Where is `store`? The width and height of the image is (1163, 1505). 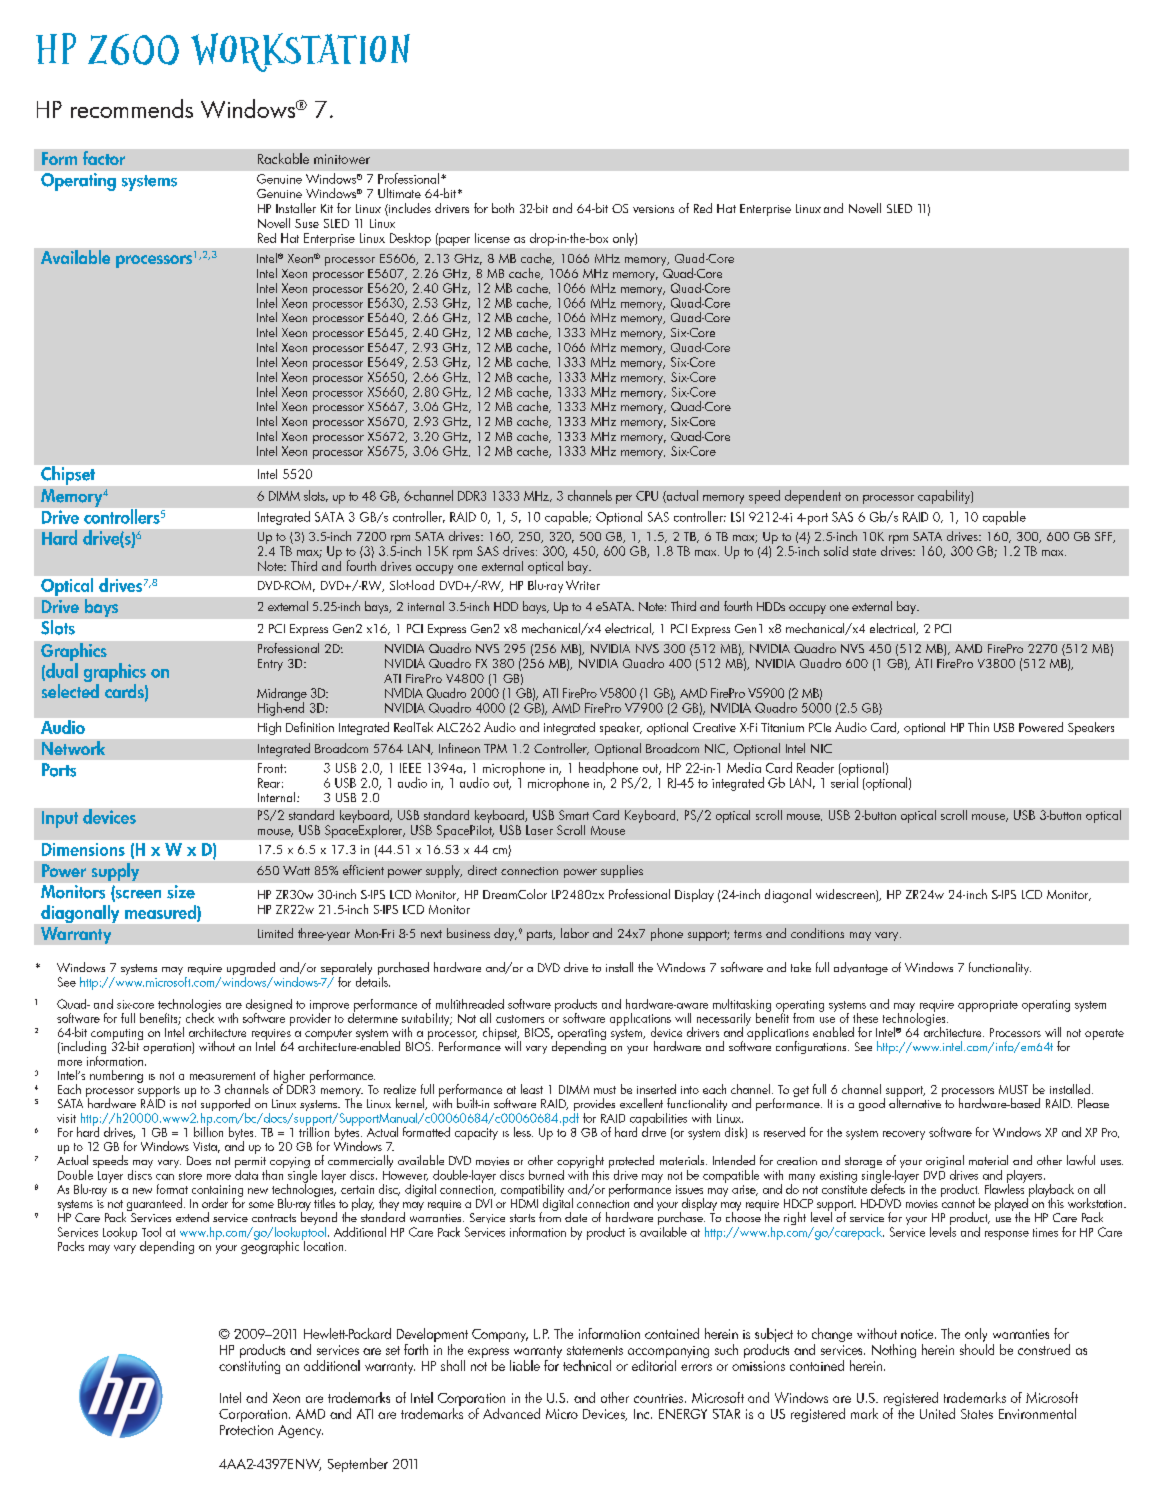
store is located at coordinates (190, 1176).
